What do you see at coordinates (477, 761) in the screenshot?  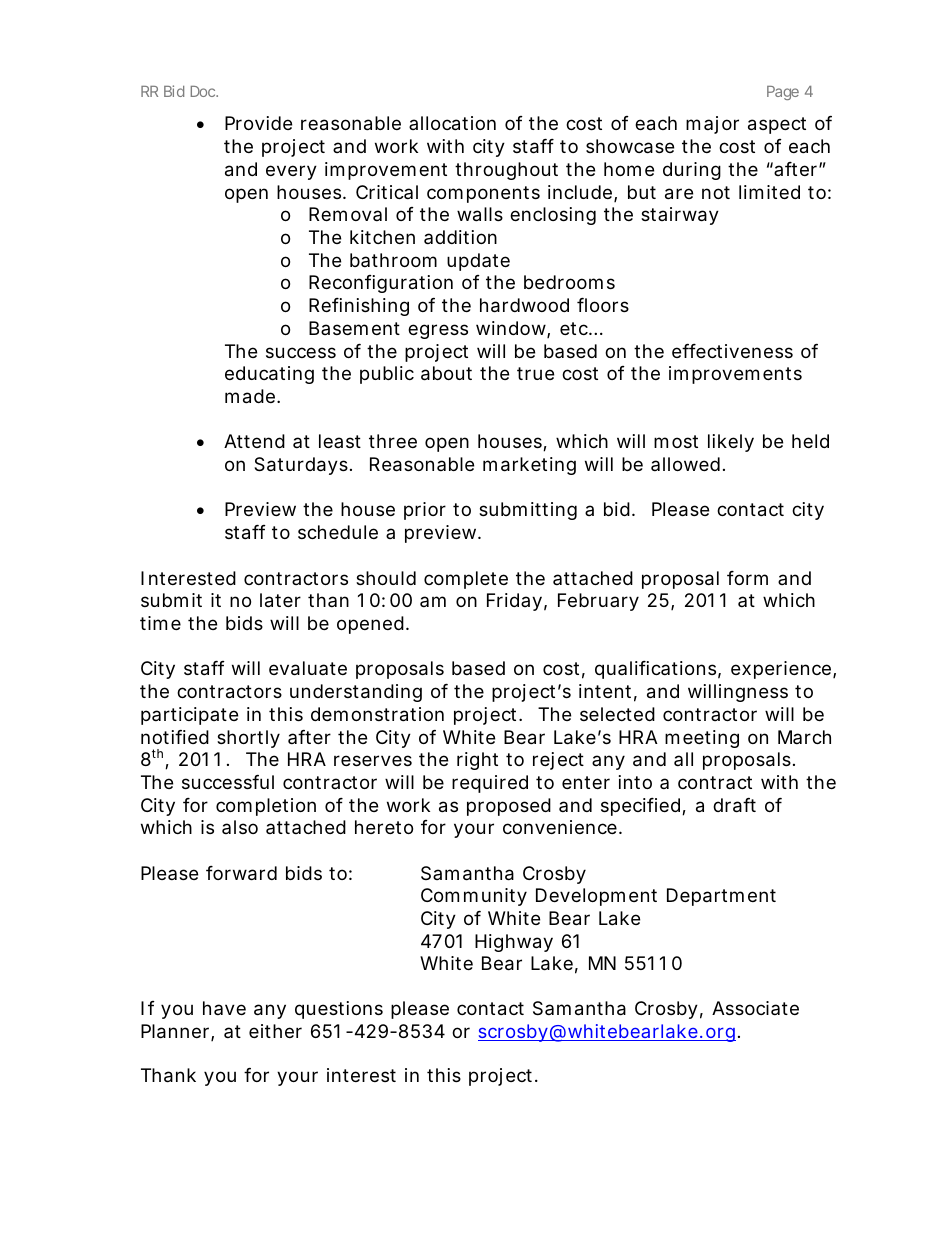 I see `right` at bounding box center [477, 761].
